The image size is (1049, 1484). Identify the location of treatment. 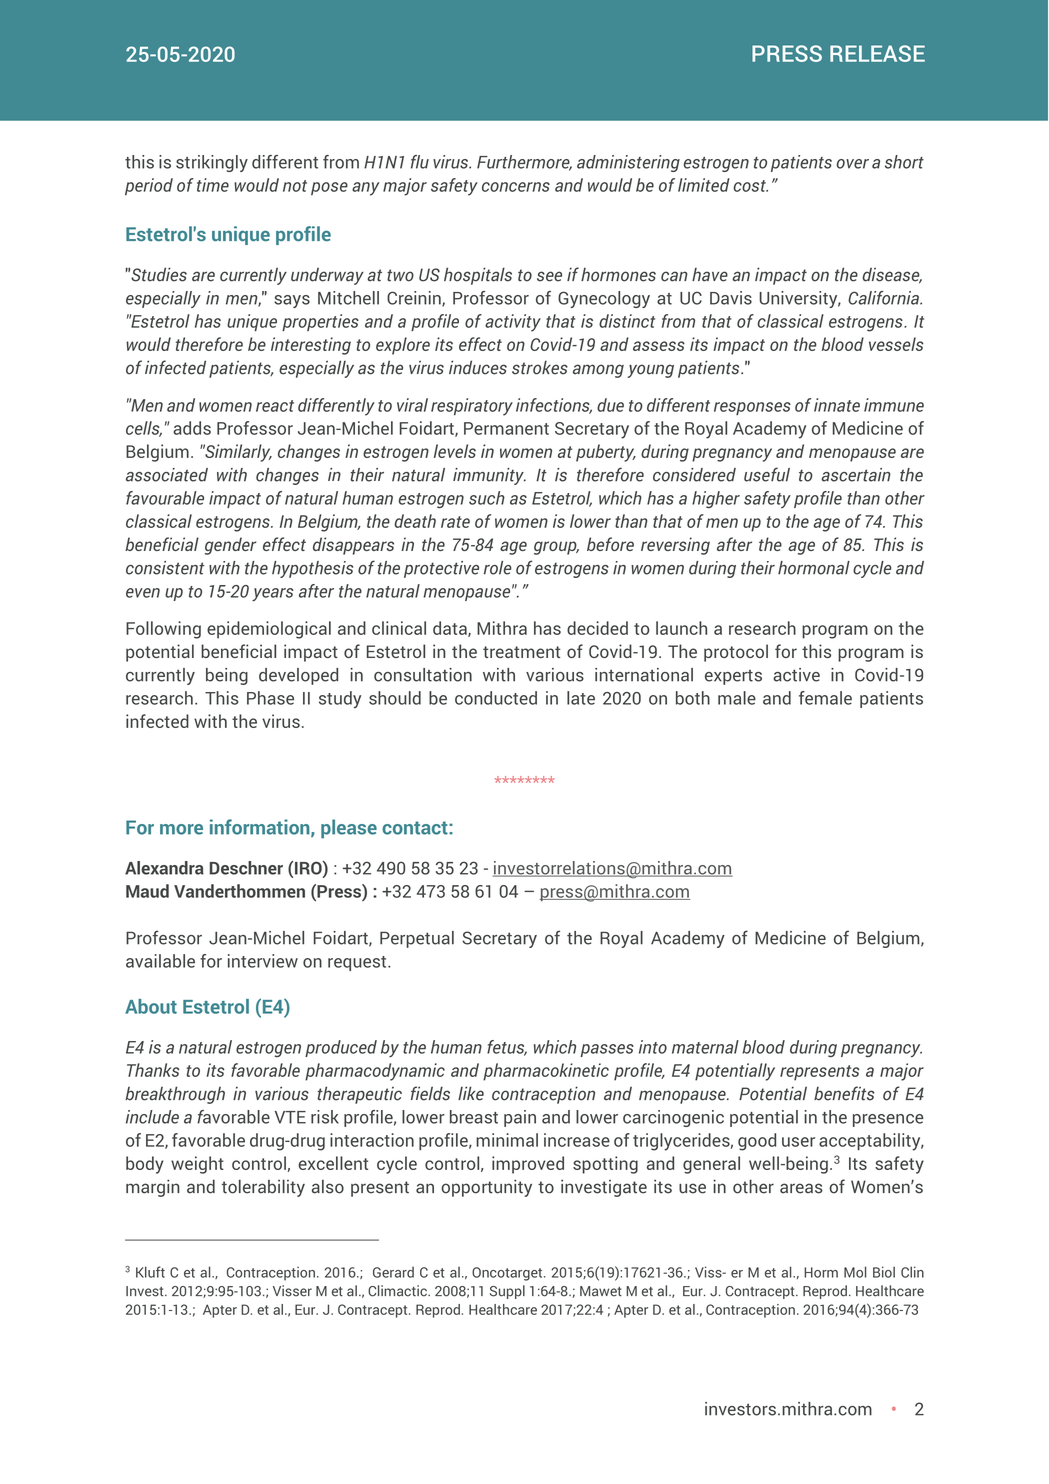
(521, 652).
